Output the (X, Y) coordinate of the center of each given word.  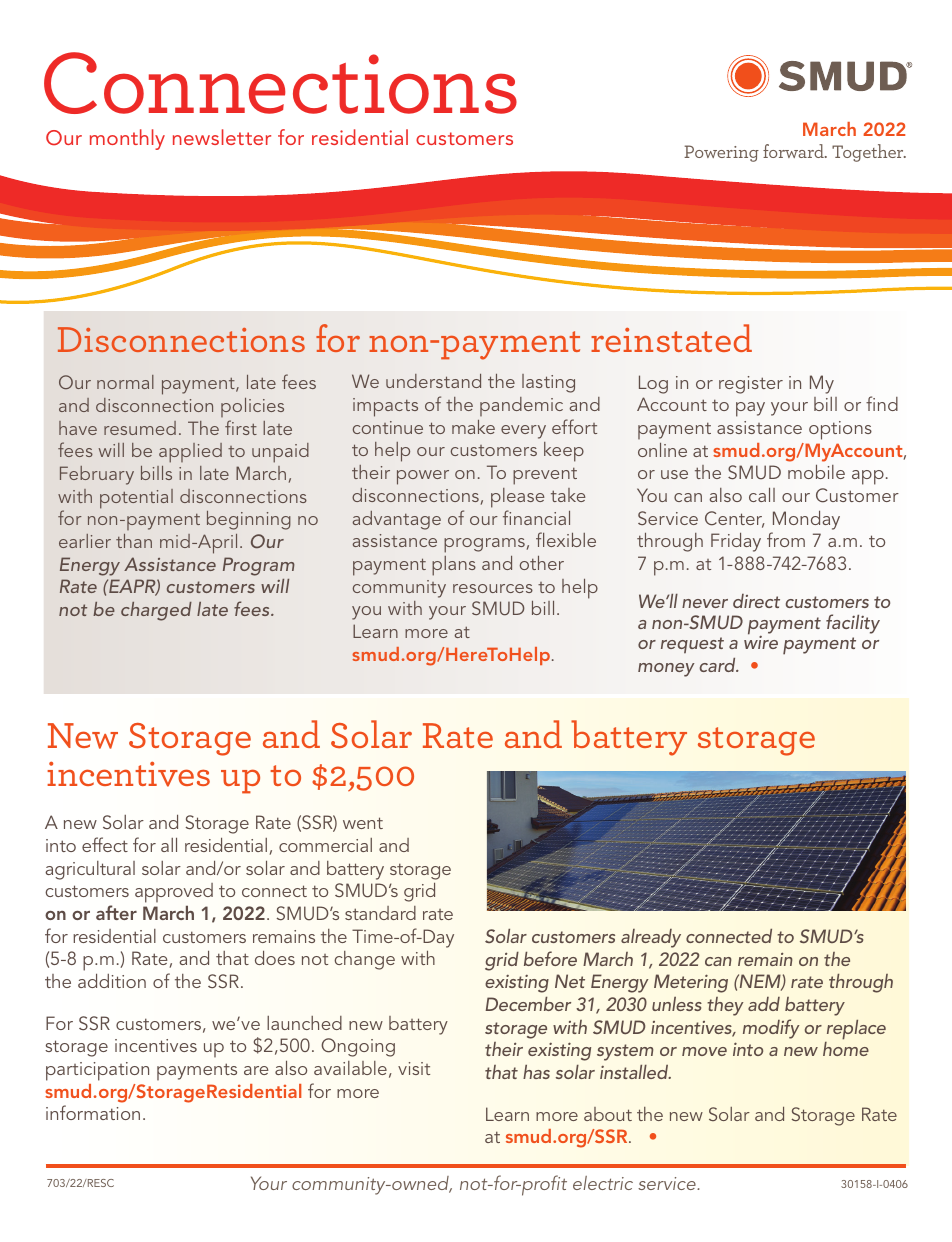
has (536, 1072)
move (704, 1051)
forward (794, 151)
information (93, 1112)
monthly (127, 139)
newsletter (222, 137)
